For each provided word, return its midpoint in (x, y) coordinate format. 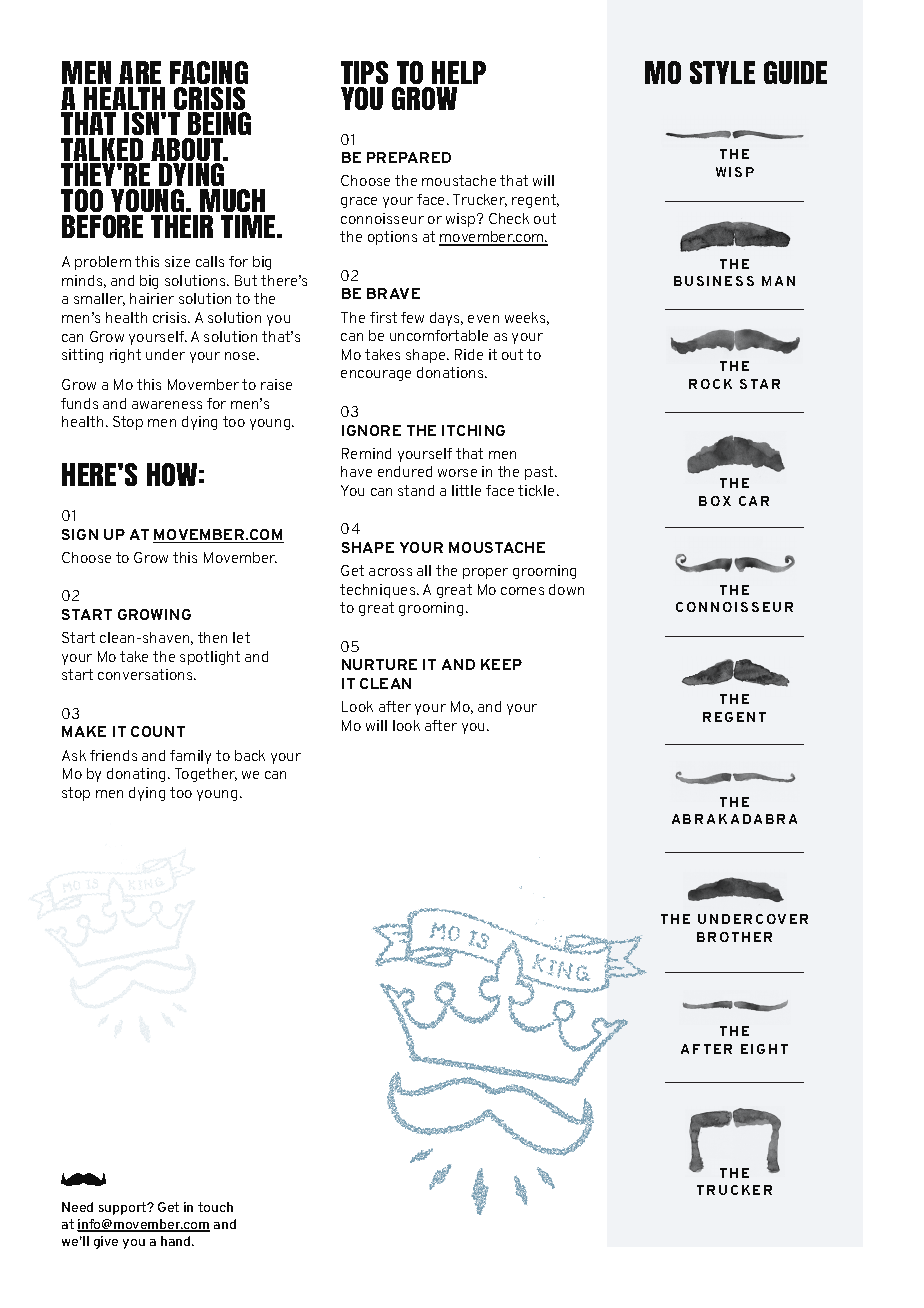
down (566, 589)
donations (451, 372)
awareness (167, 405)
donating (138, 775)
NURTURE (379, 664)
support (124, 1208)
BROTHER (734, 937)
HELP (459, 72)
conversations (146, 674)
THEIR (182, 226)
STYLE (722, 72)
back (250, 755)
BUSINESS (714, 281)
